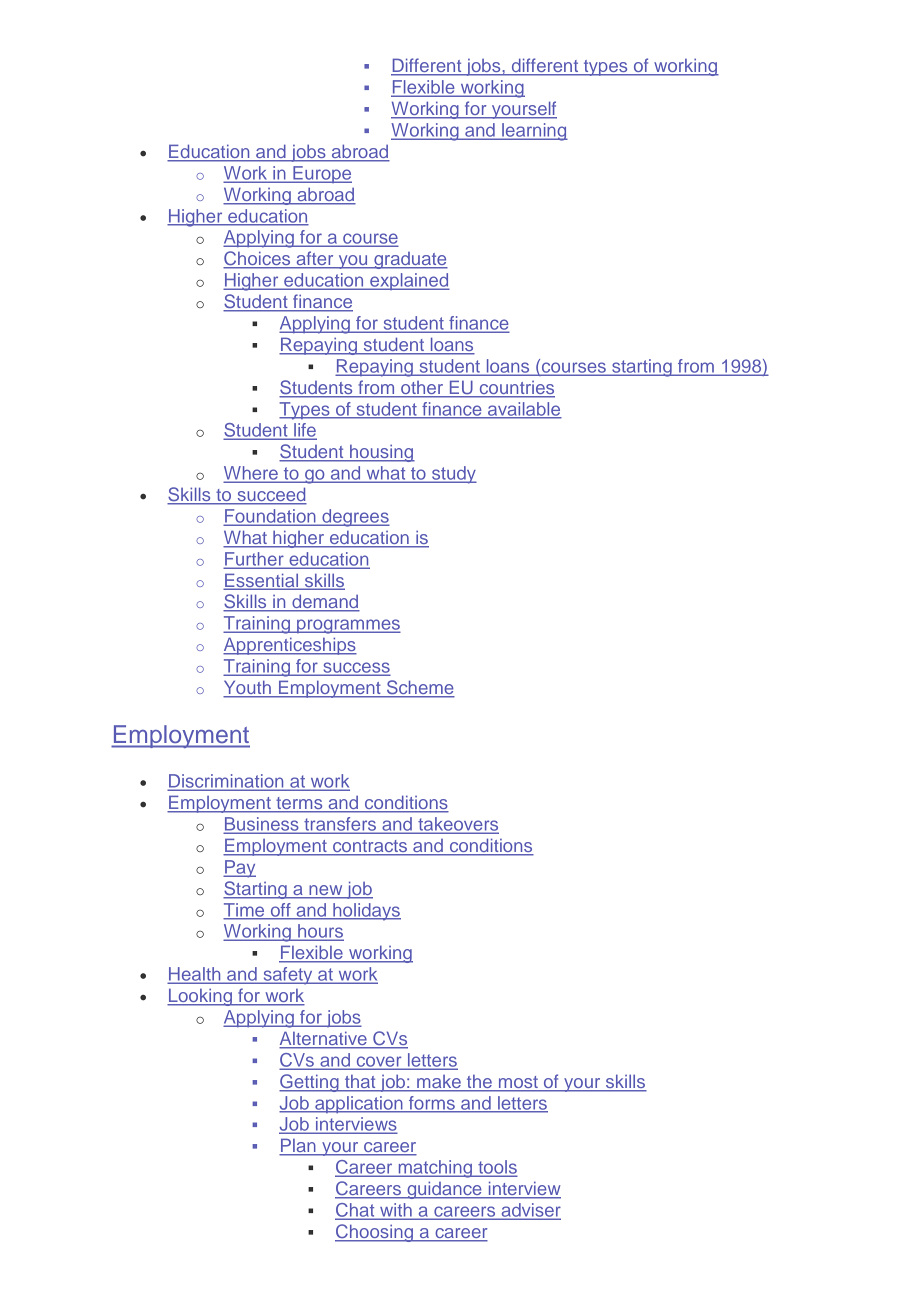  What do you see at coordinates (248, 688) in the screenshot?
I see `Youth` at bounding box center [248, 688].
